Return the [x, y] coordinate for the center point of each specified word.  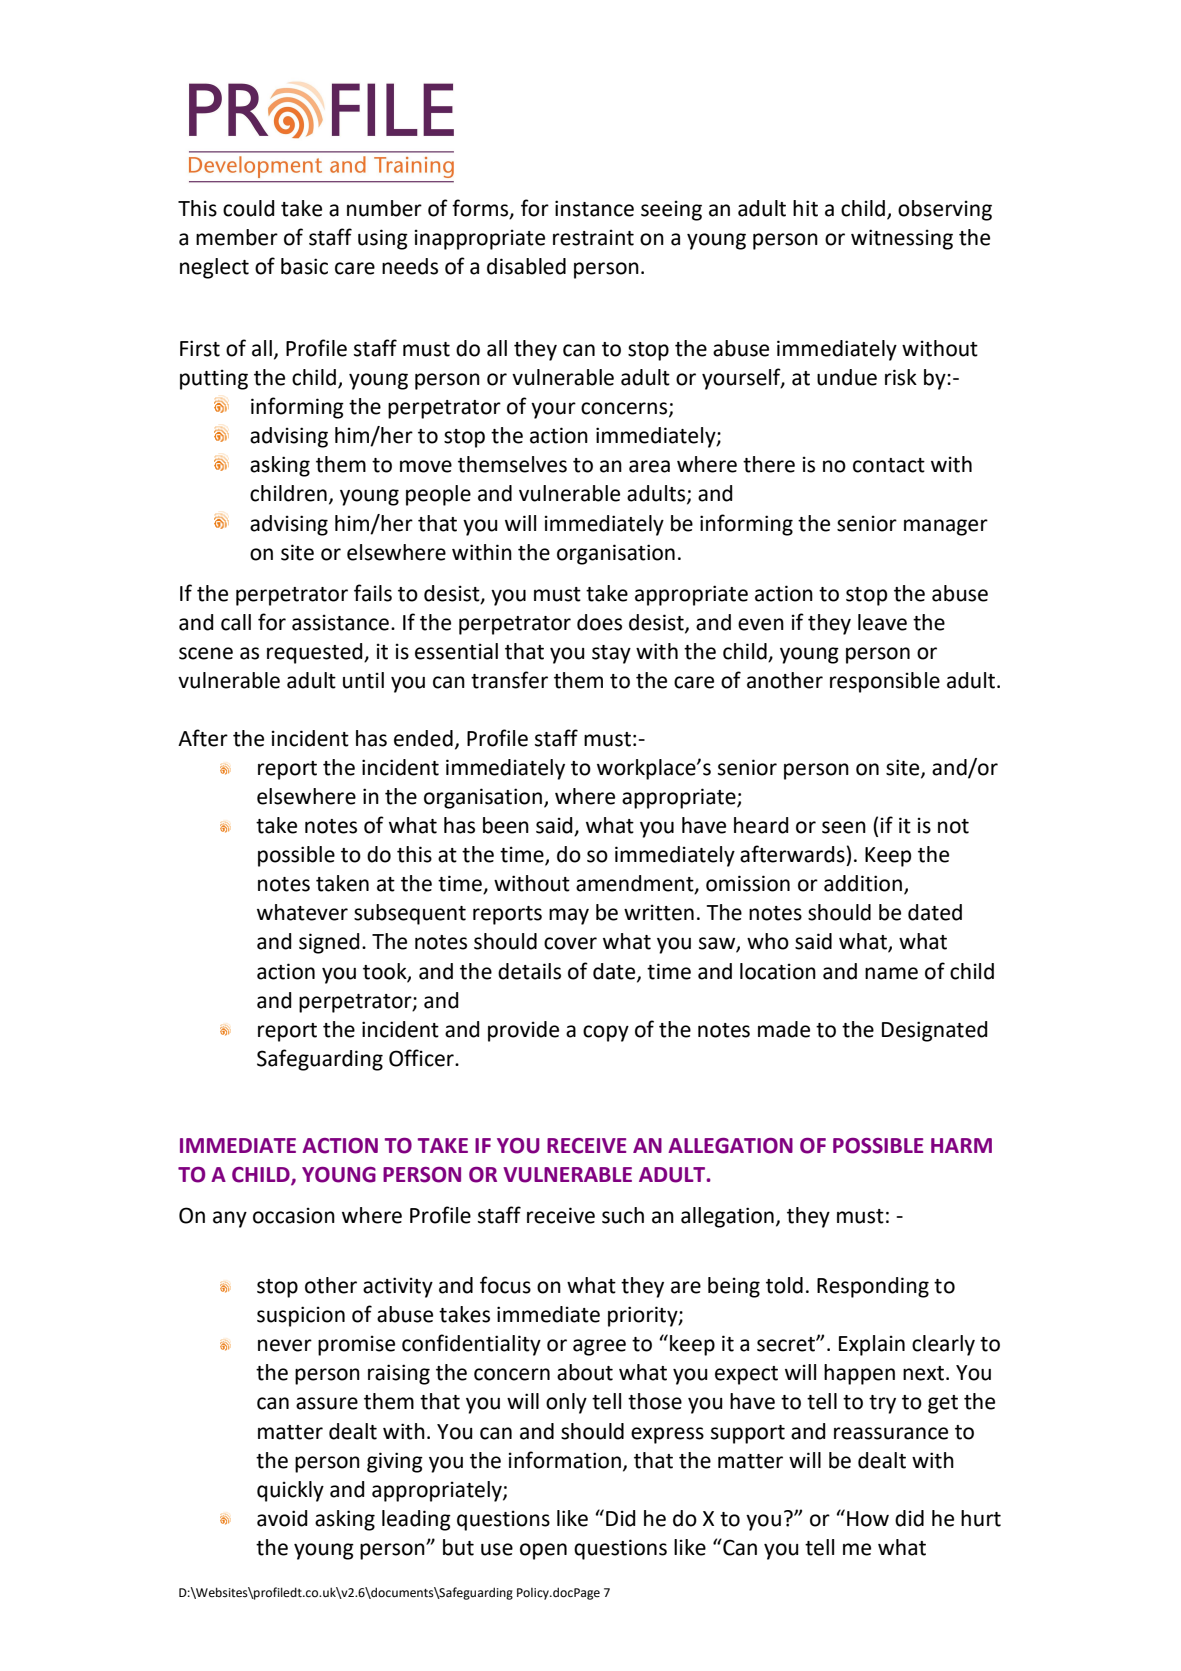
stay [611, 654]
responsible [885, 682]
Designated [935, 1031]
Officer [422, 1058]
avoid [282, 1518]
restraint [593, 237]
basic [304, 266]
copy [606, 1033]
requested [316, 653]
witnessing [902, 239]
